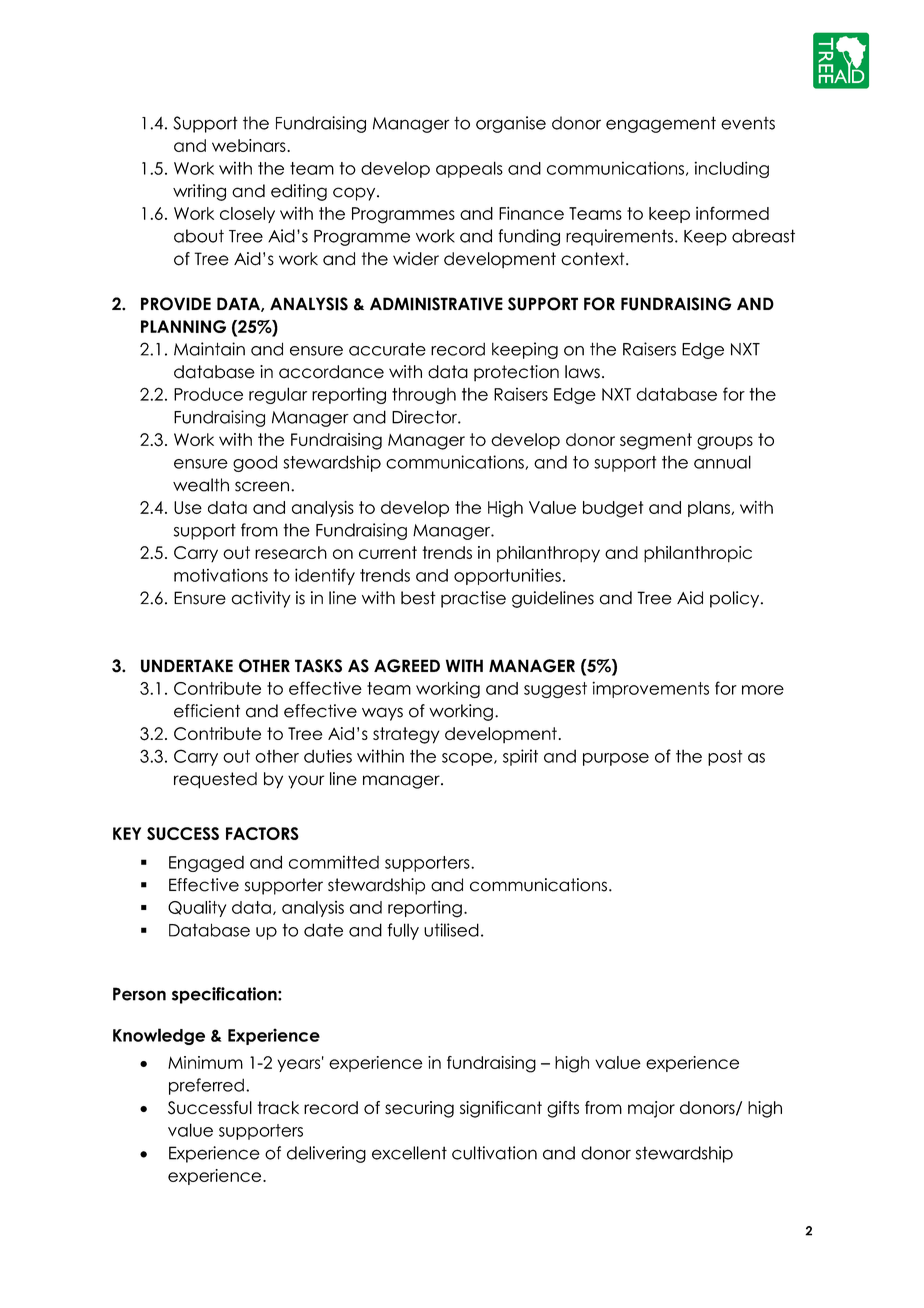 The image size is (924, 1308). I want to click on appeals, so click(469, 169).
